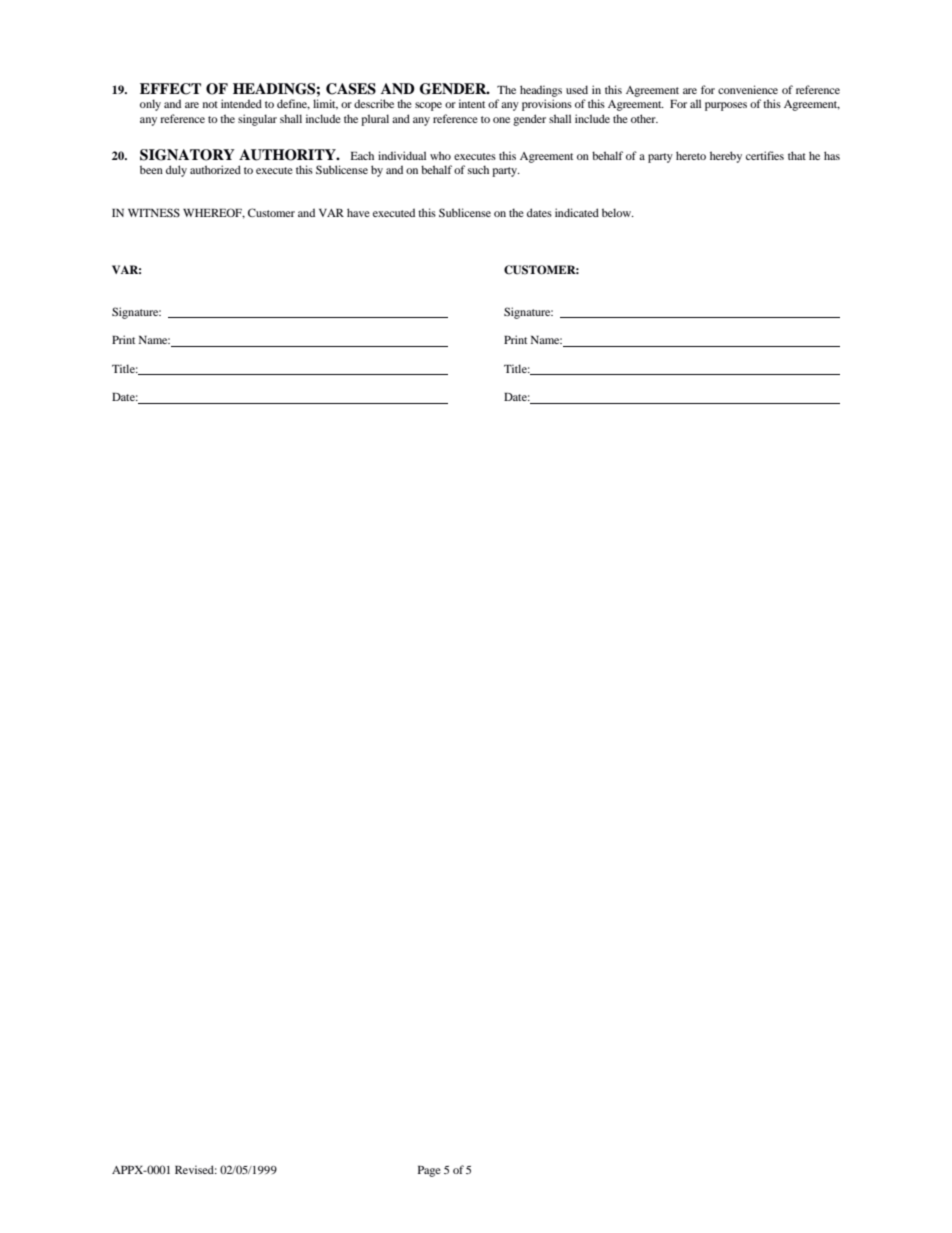 The width and height of the screenshot is (952, 1233). Describe the element at coordinates (358, 212) in the screenshot. I see `have` at that location.
